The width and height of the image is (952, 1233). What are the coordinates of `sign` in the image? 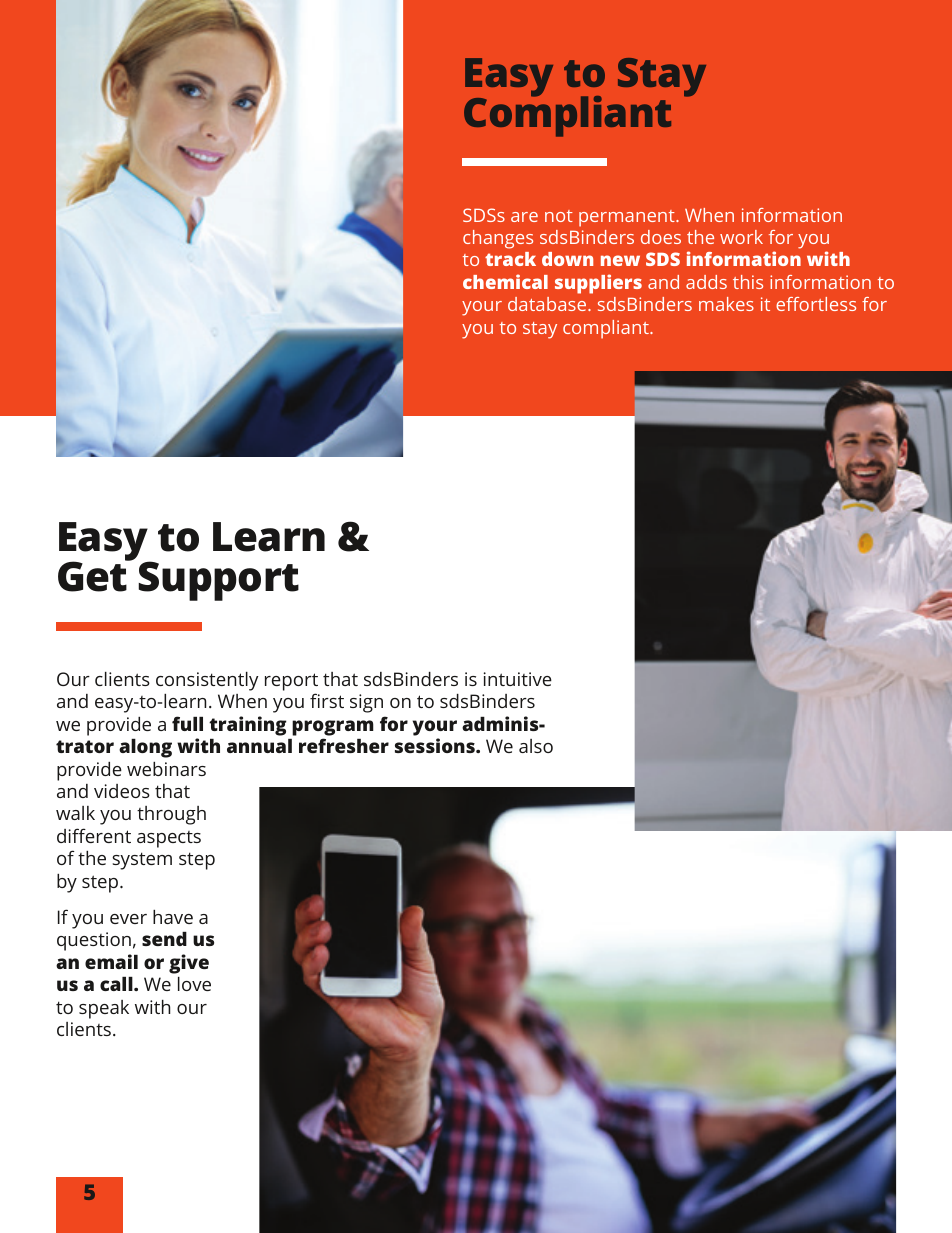 It's located at (366, 703).
